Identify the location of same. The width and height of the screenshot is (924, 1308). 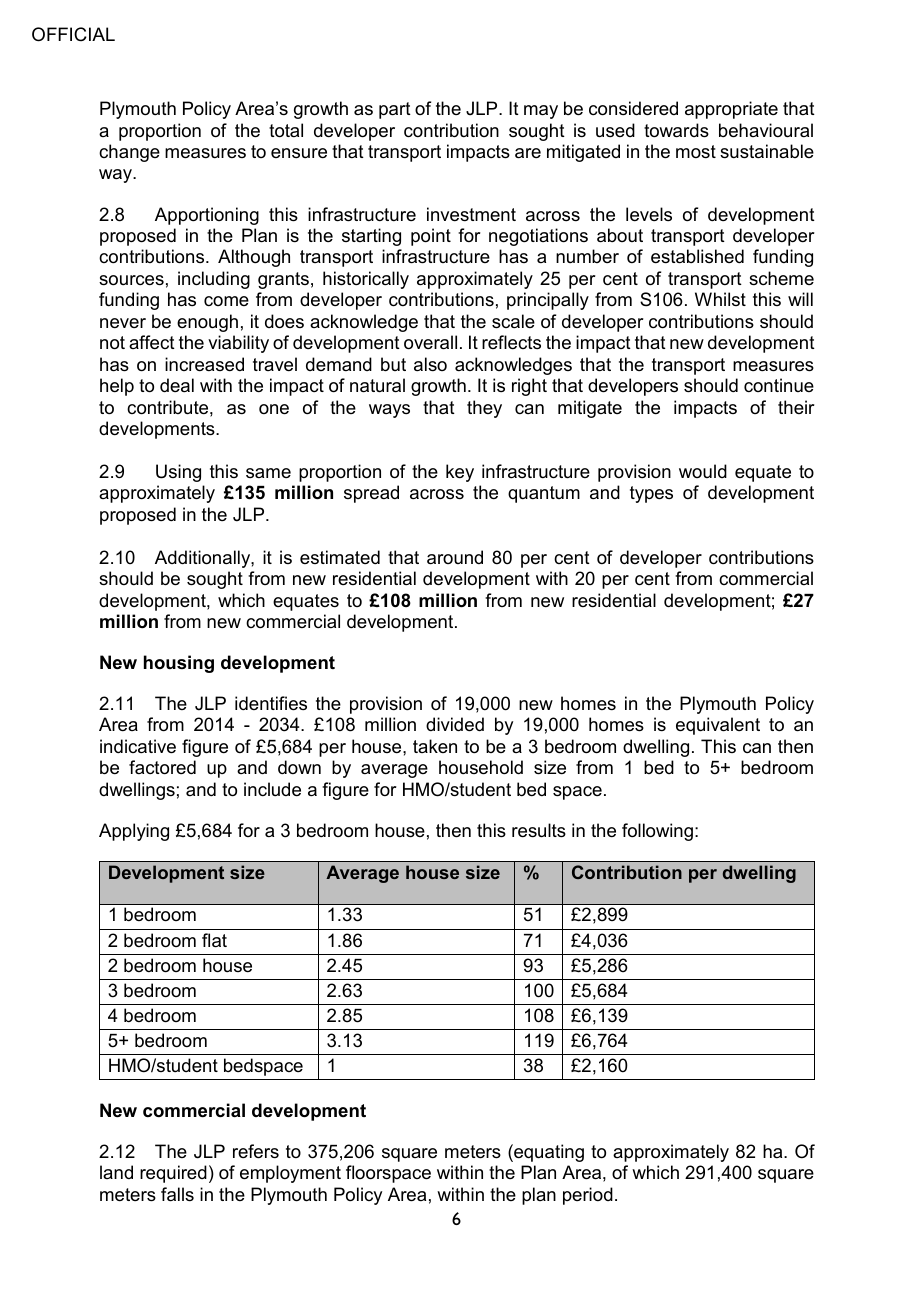
(268, 473).
